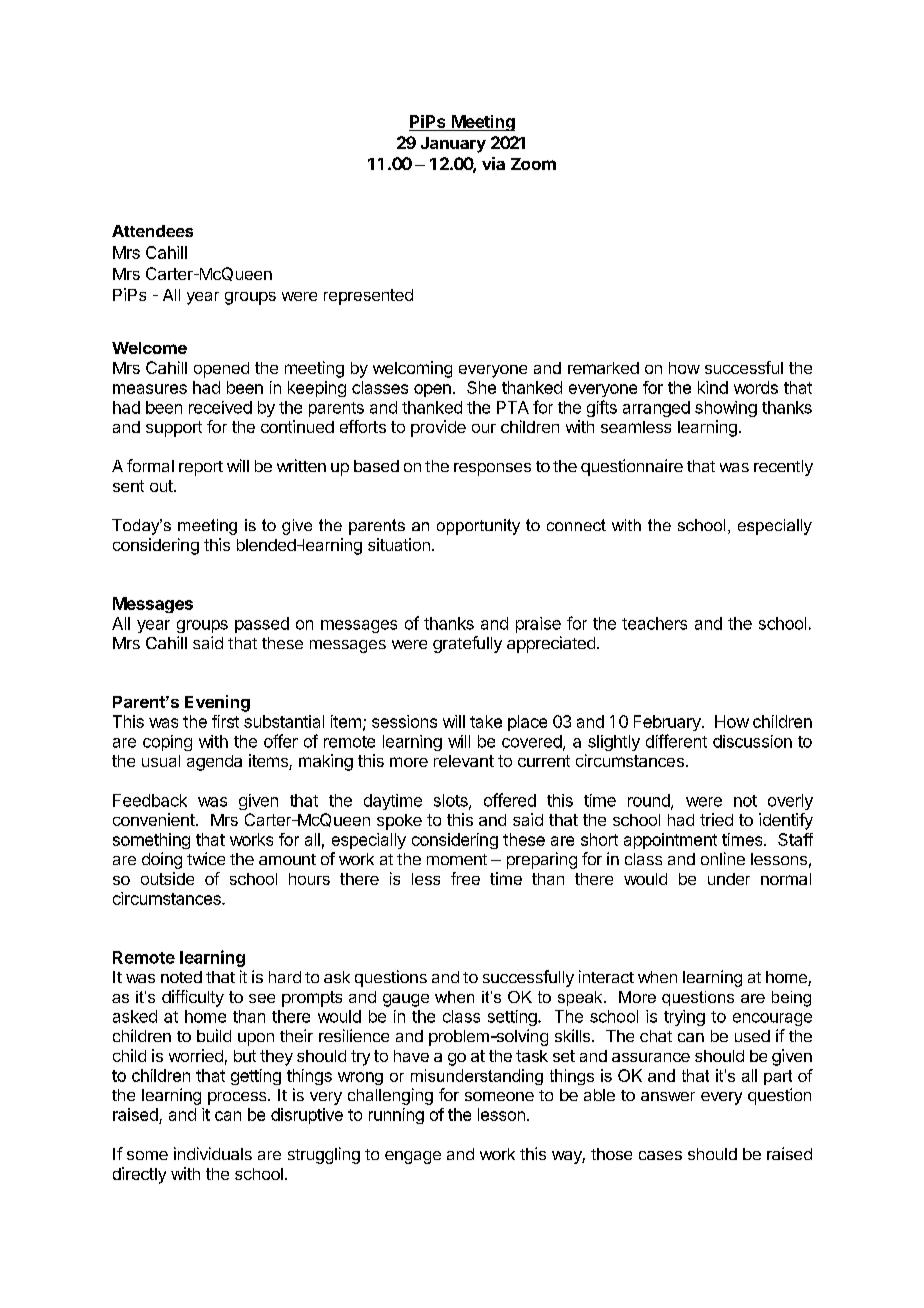 The image size is (924, 1308). What do you see at coordinates (723, 858) in the page?
I see `online` at bounding box center [723, 858].
